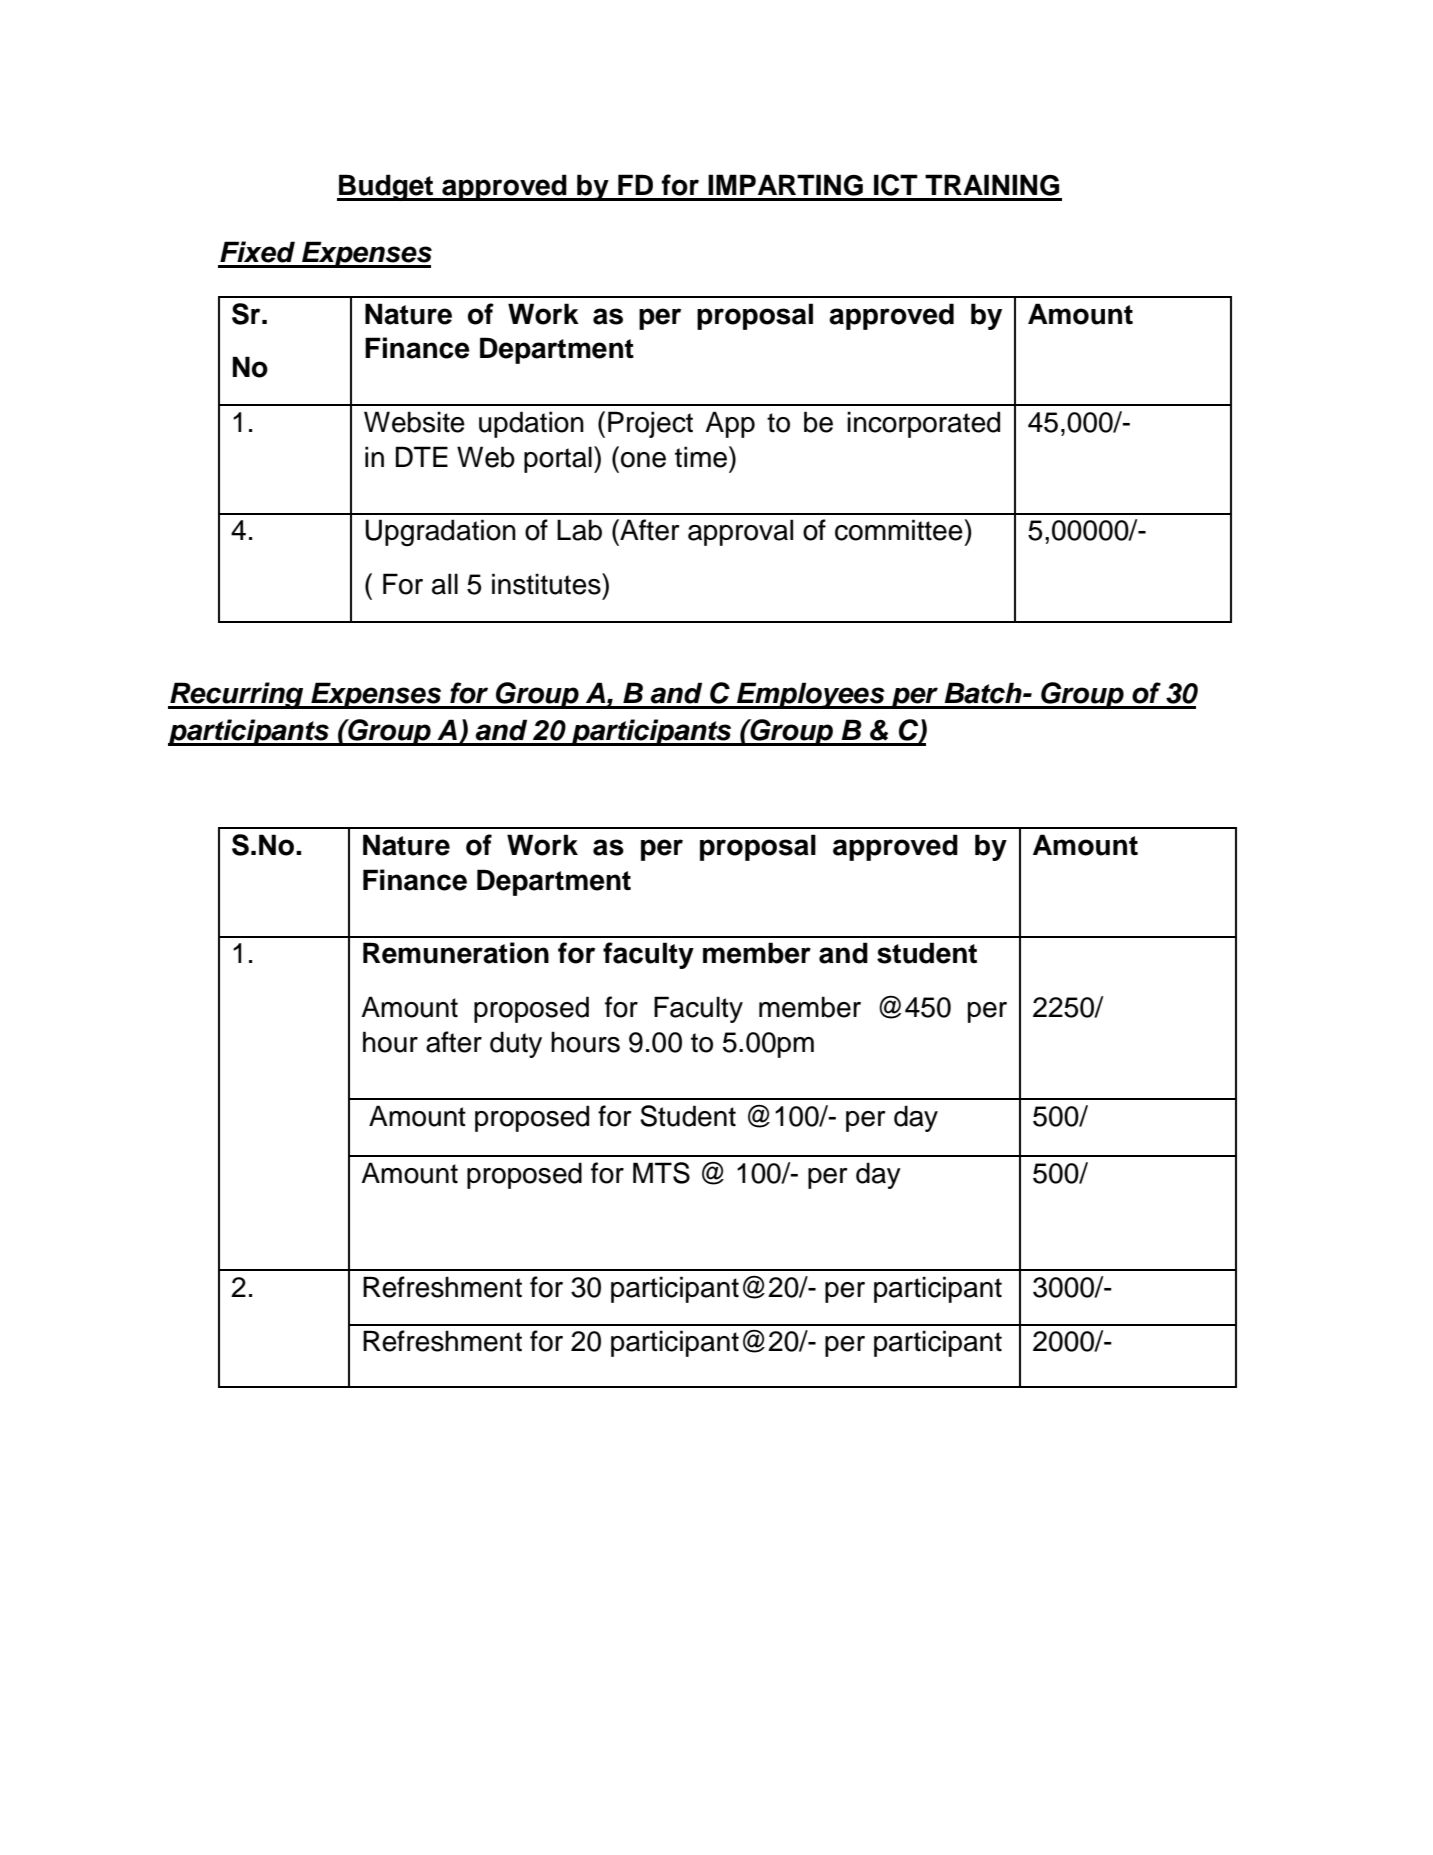 The width and height of the screenshot is (1433, 1855). I want to click on incorporated, so click(923, 424).
